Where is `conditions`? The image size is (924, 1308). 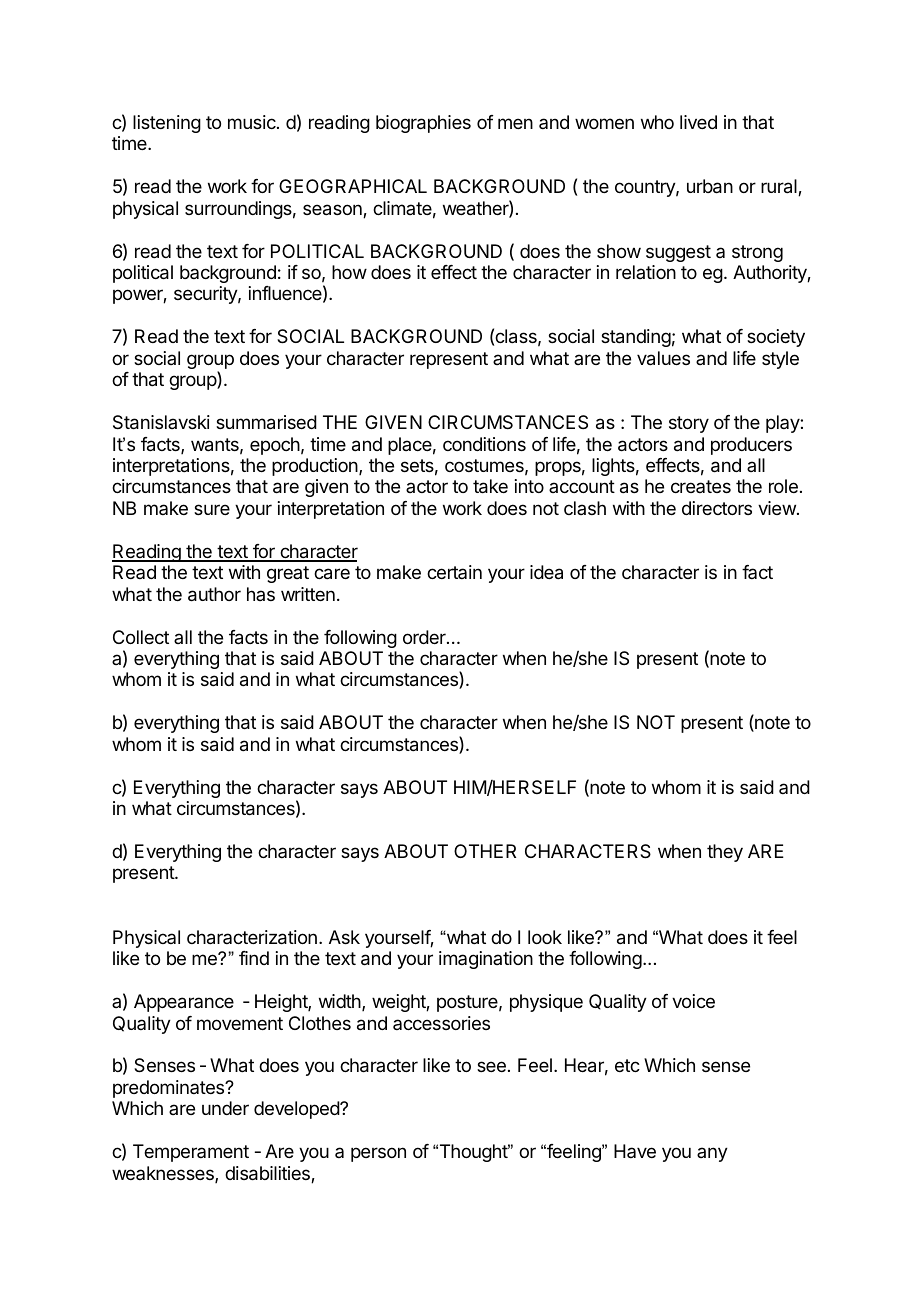
conditions is located at coordinates (484, 444).
